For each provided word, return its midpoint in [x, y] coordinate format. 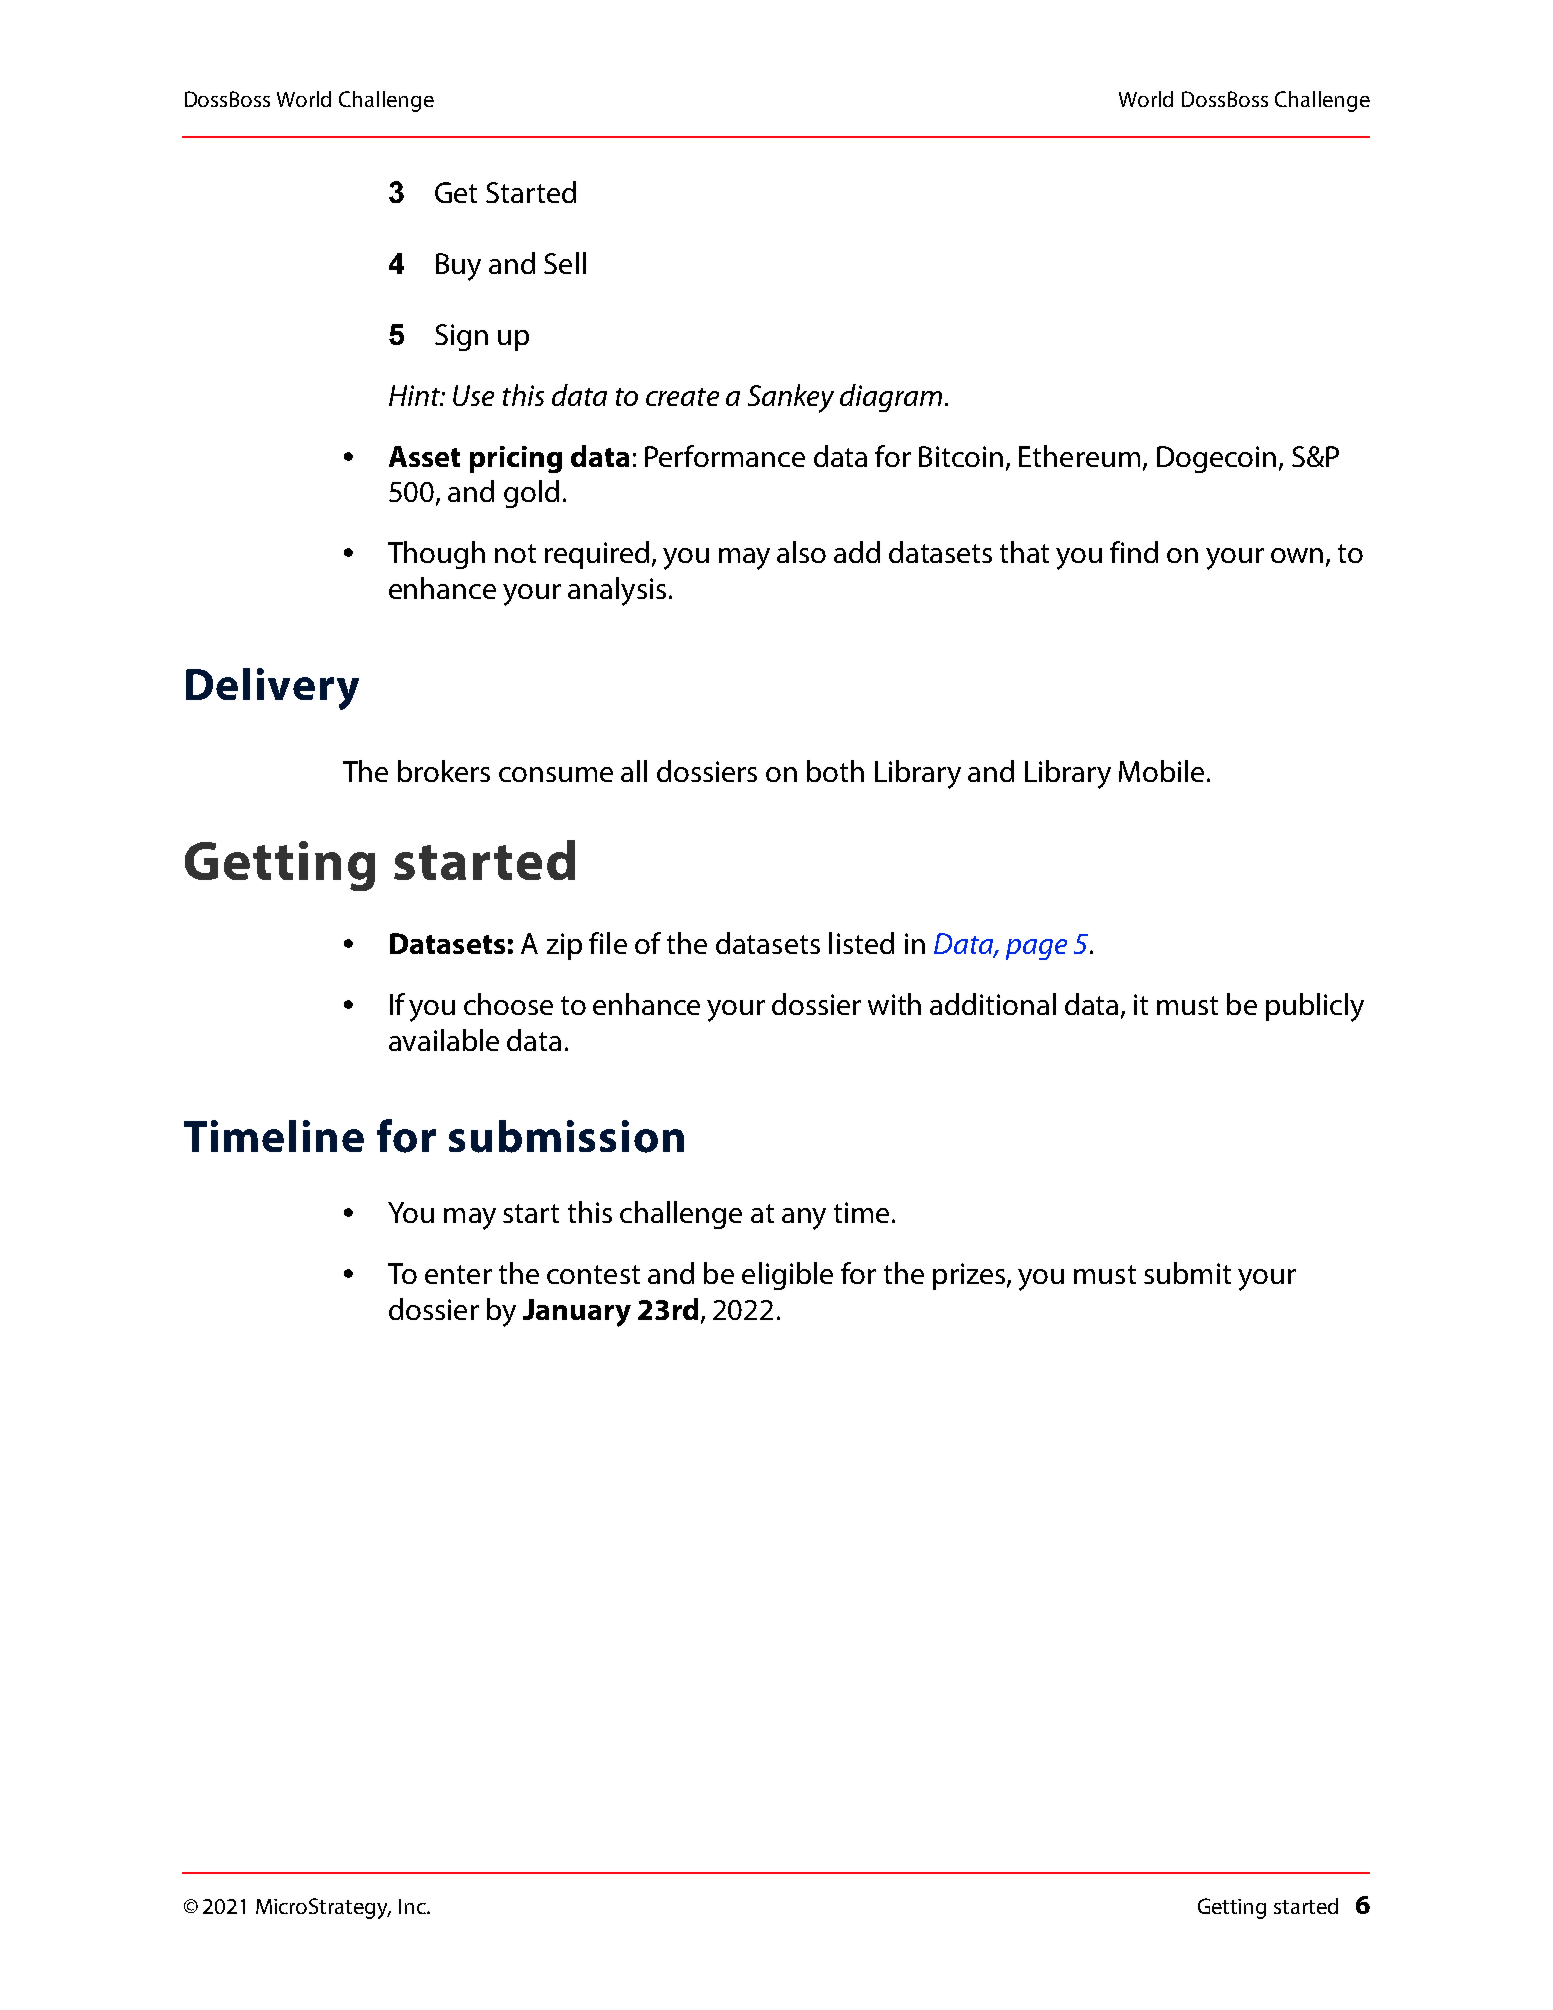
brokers [444, 771]
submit [1187, 1273]
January [577, 1313]
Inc [413, 1906]
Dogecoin [1216, 459]
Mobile [1161, 771]
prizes [969, 1276]
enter [458, 1274]
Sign [461, 337]
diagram [891, 398]
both [835, 771]
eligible [787, 1276]
